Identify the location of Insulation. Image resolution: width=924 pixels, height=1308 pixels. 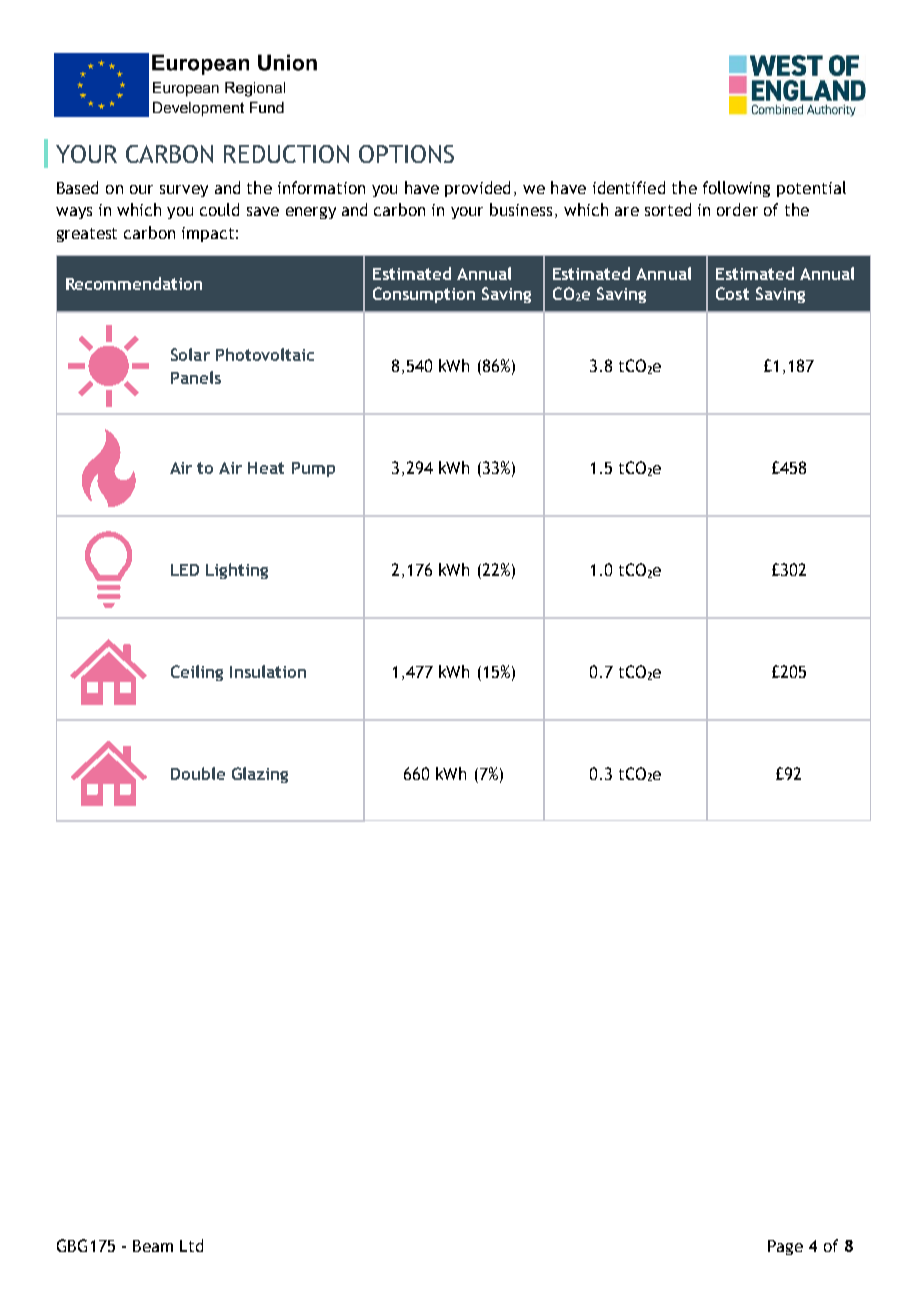
(268, 671).
